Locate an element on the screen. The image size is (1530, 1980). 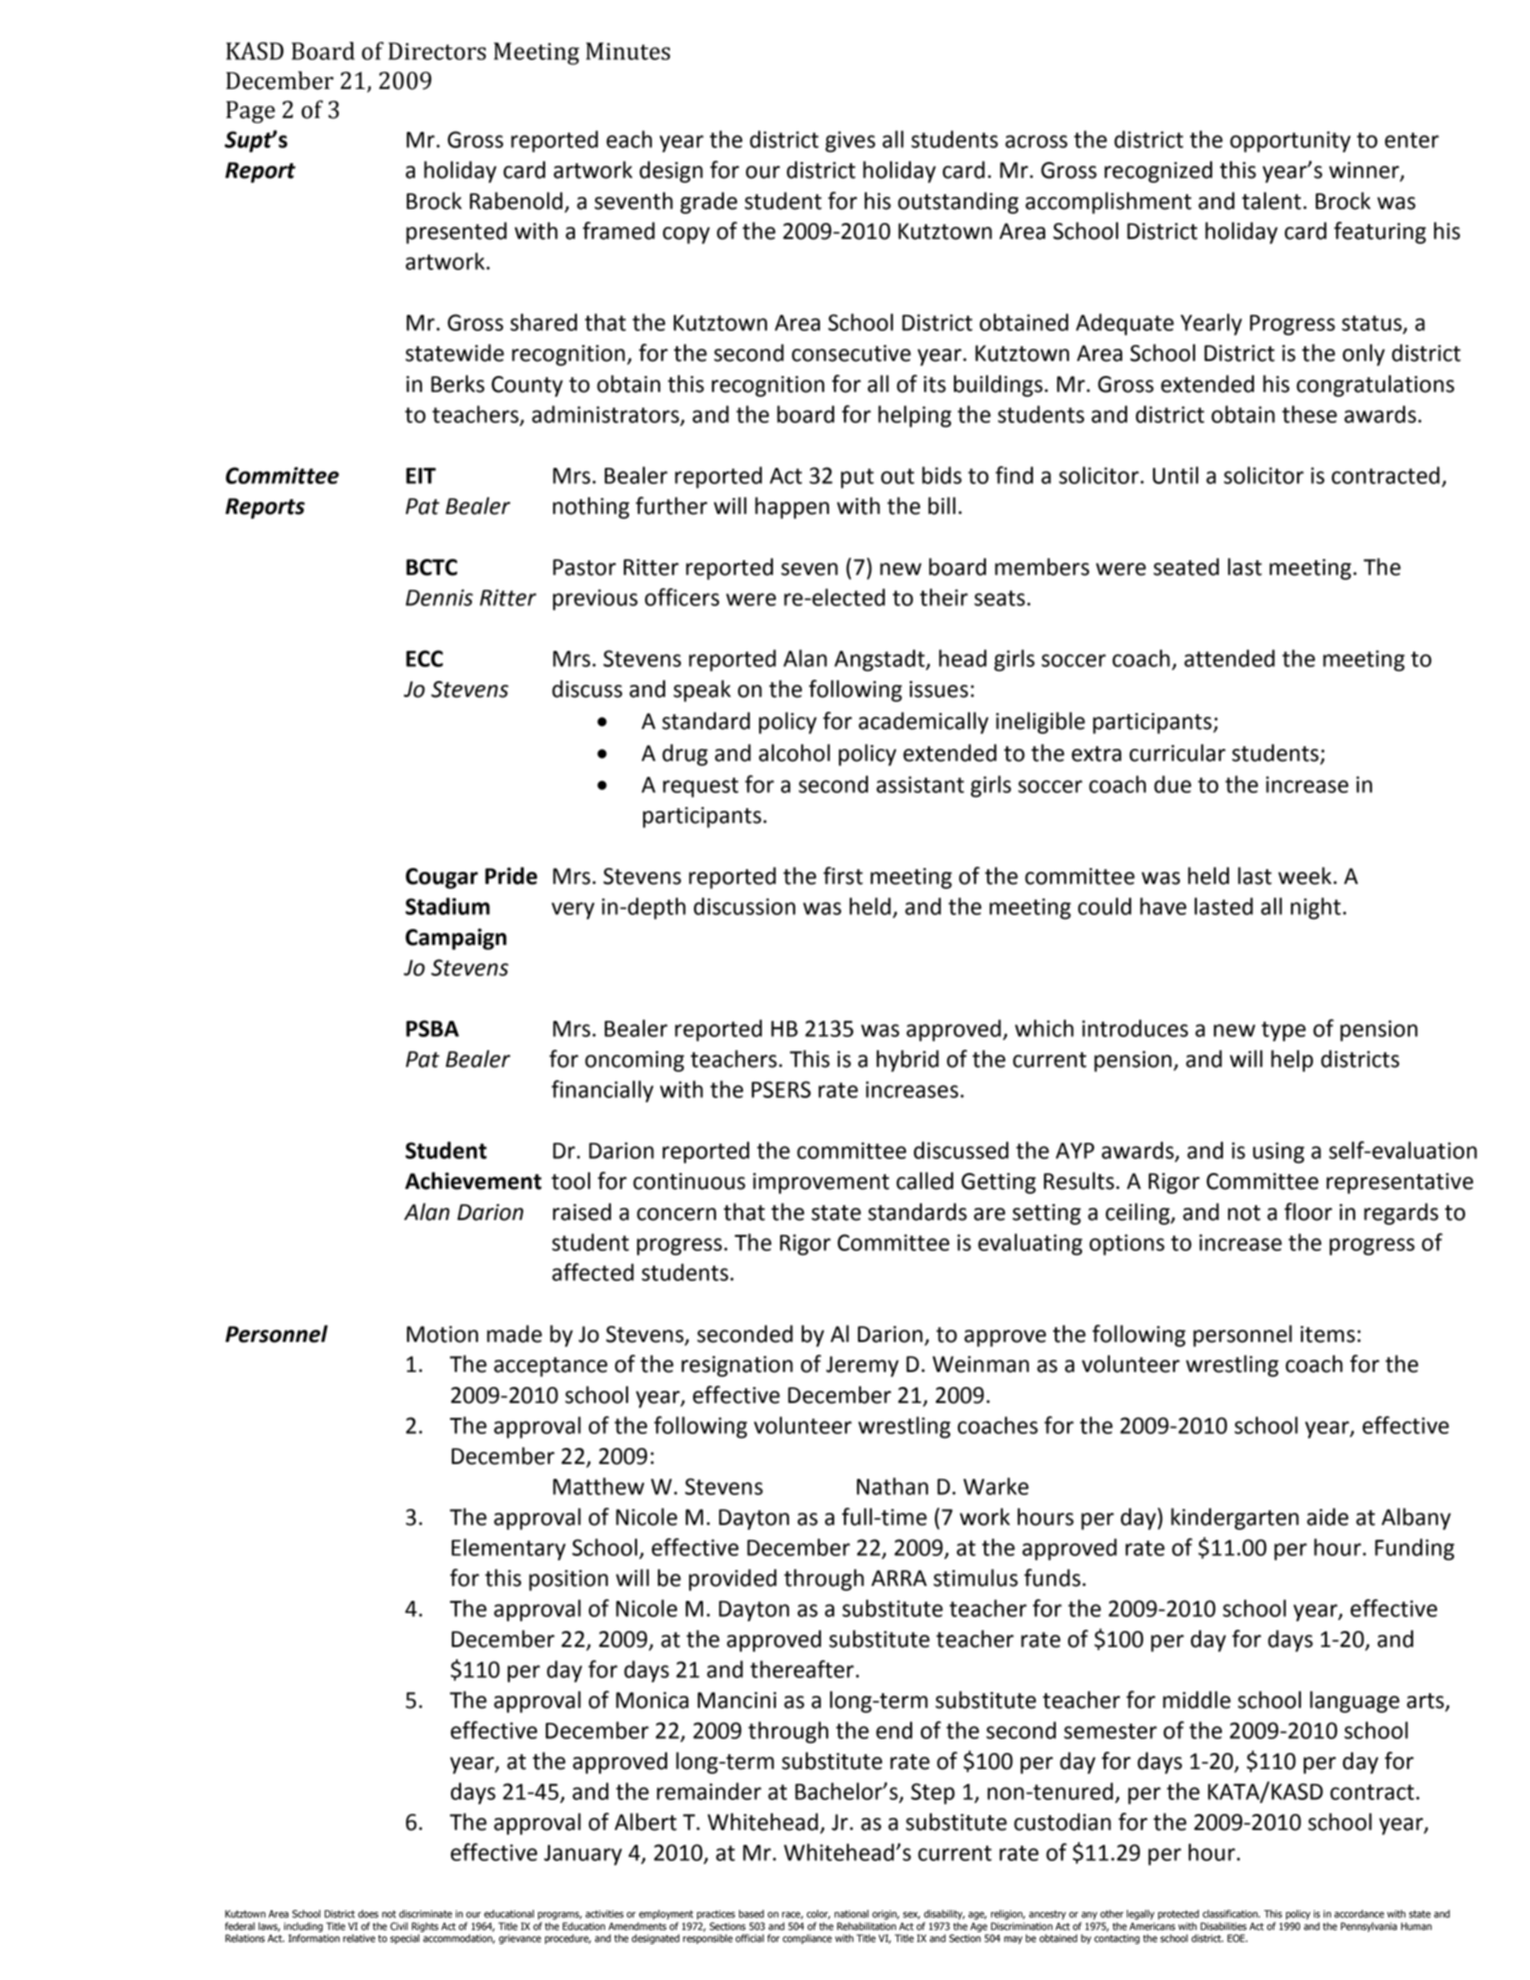
alcohol is located at coordinates (794, 753).
